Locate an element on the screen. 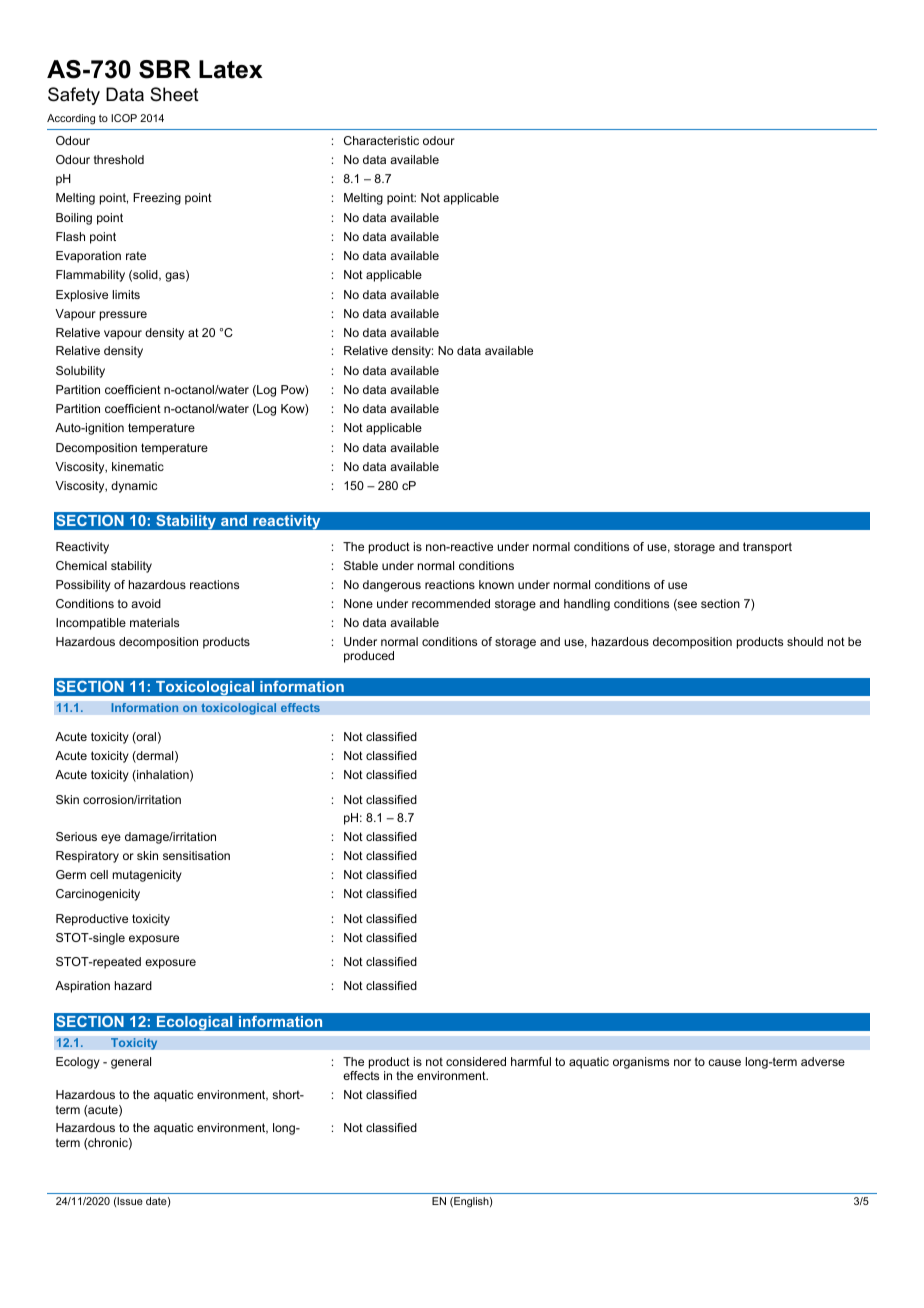 Image resolution: width=924 pixels, height=1308 pixels. produced is located at coordinates (369, 657).
